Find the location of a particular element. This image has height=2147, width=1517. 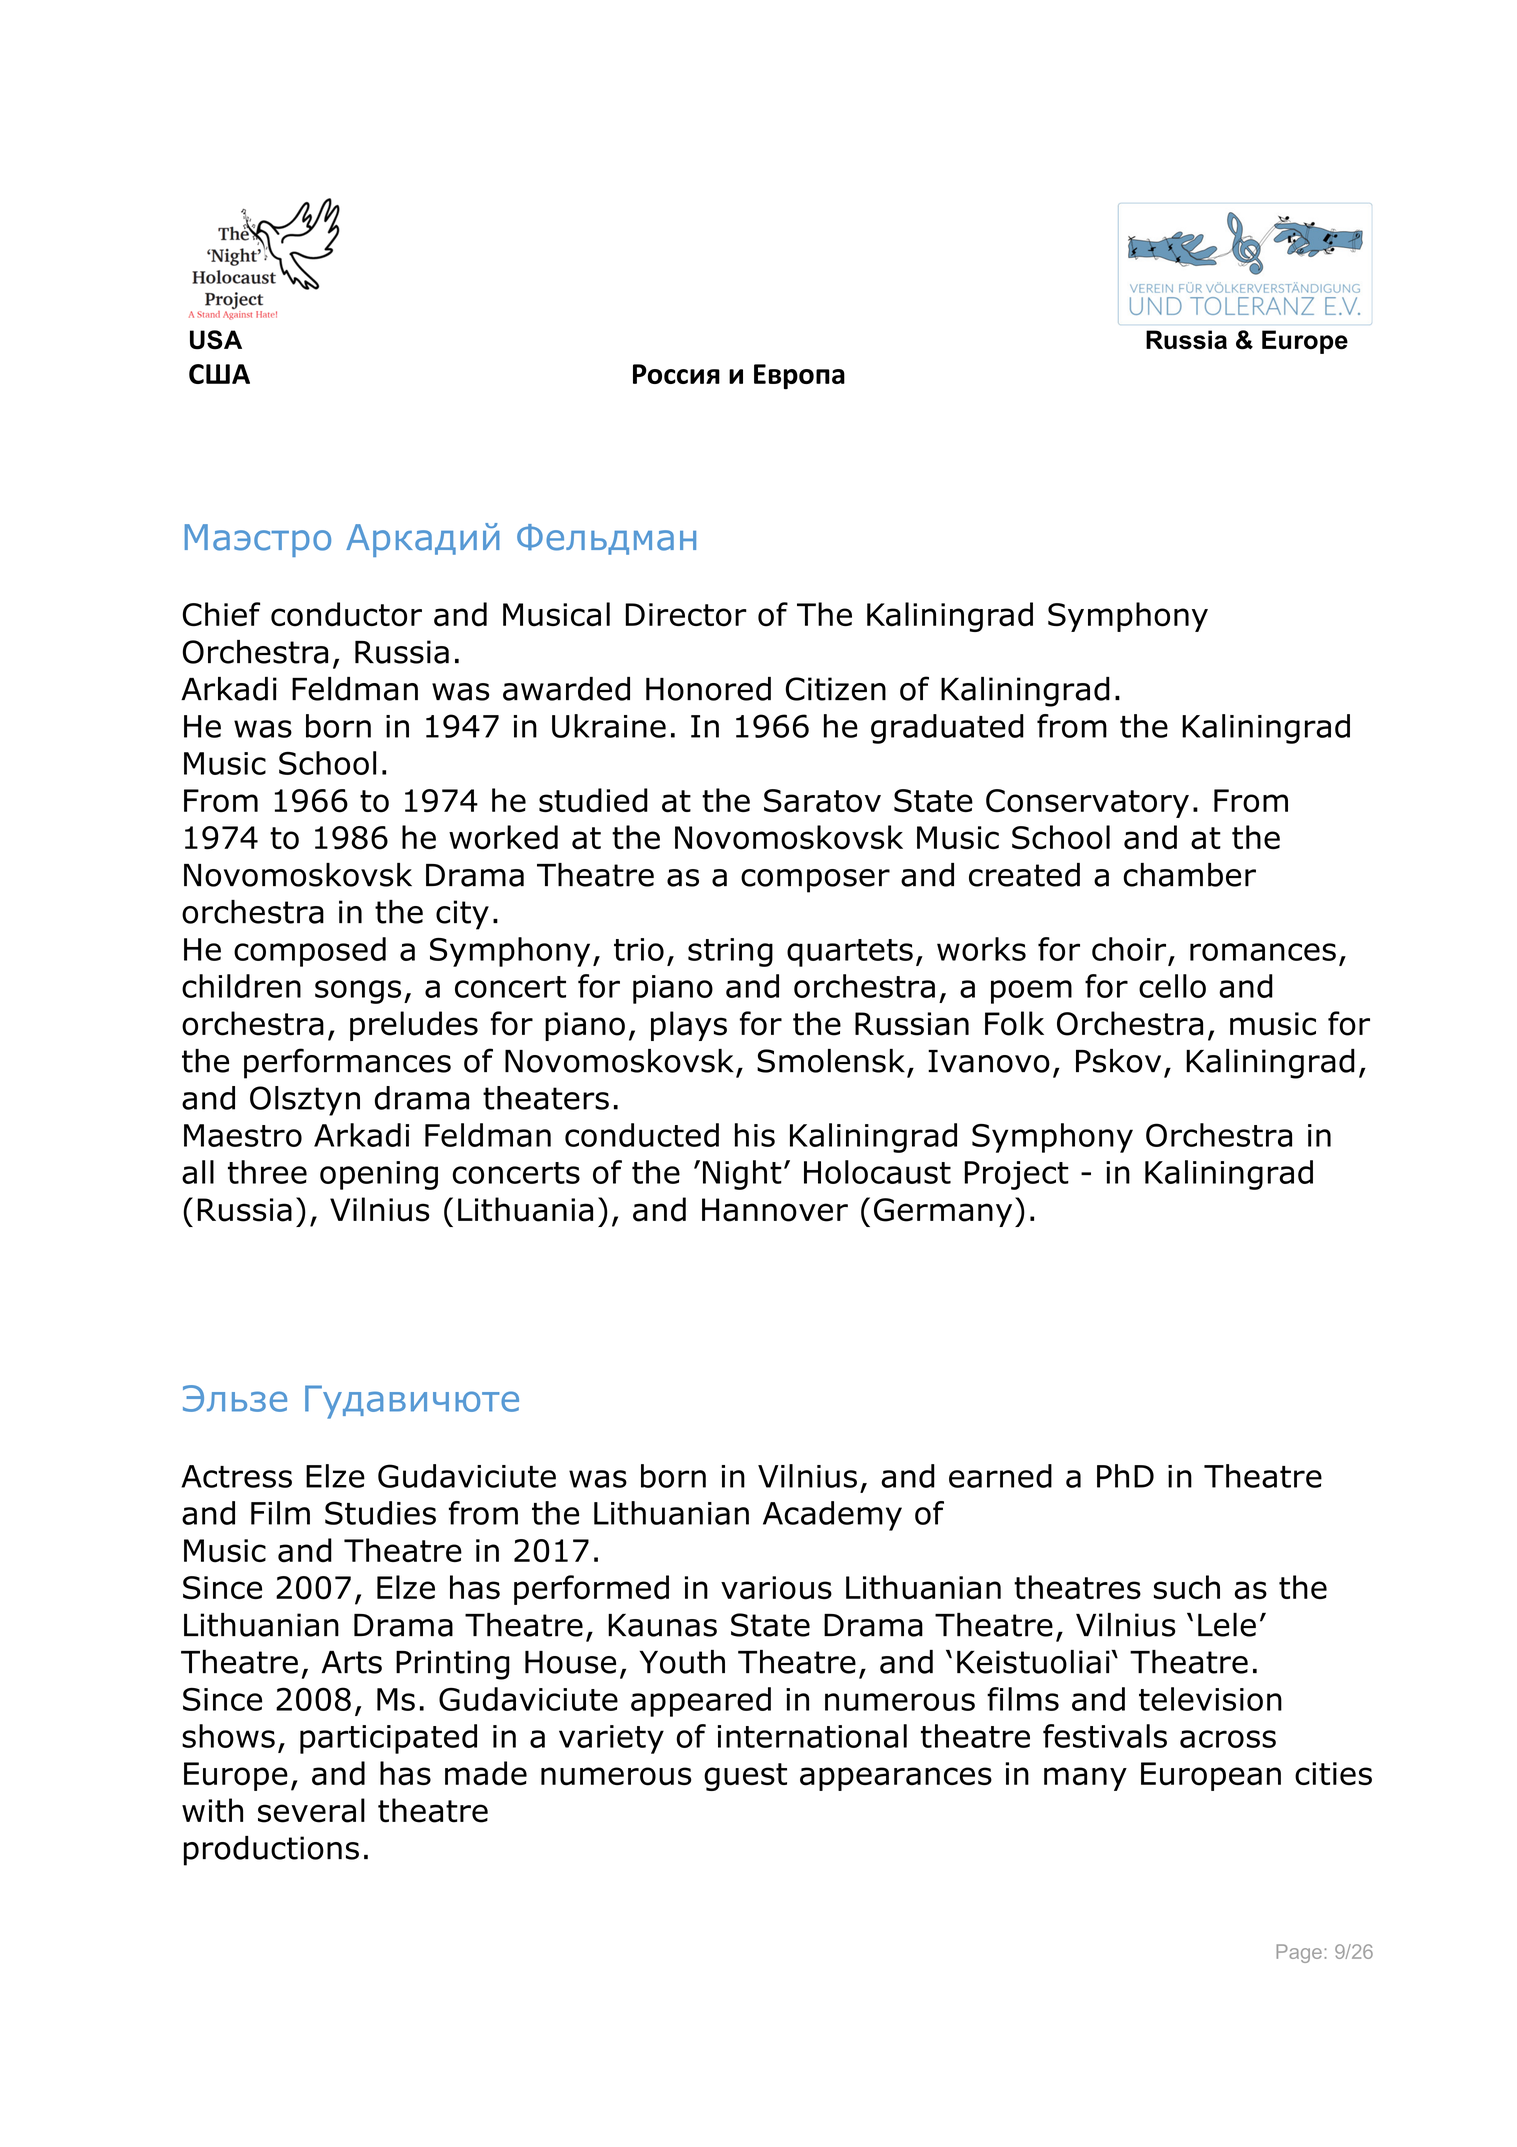

Page is located at coordinates (1299, 1953).
